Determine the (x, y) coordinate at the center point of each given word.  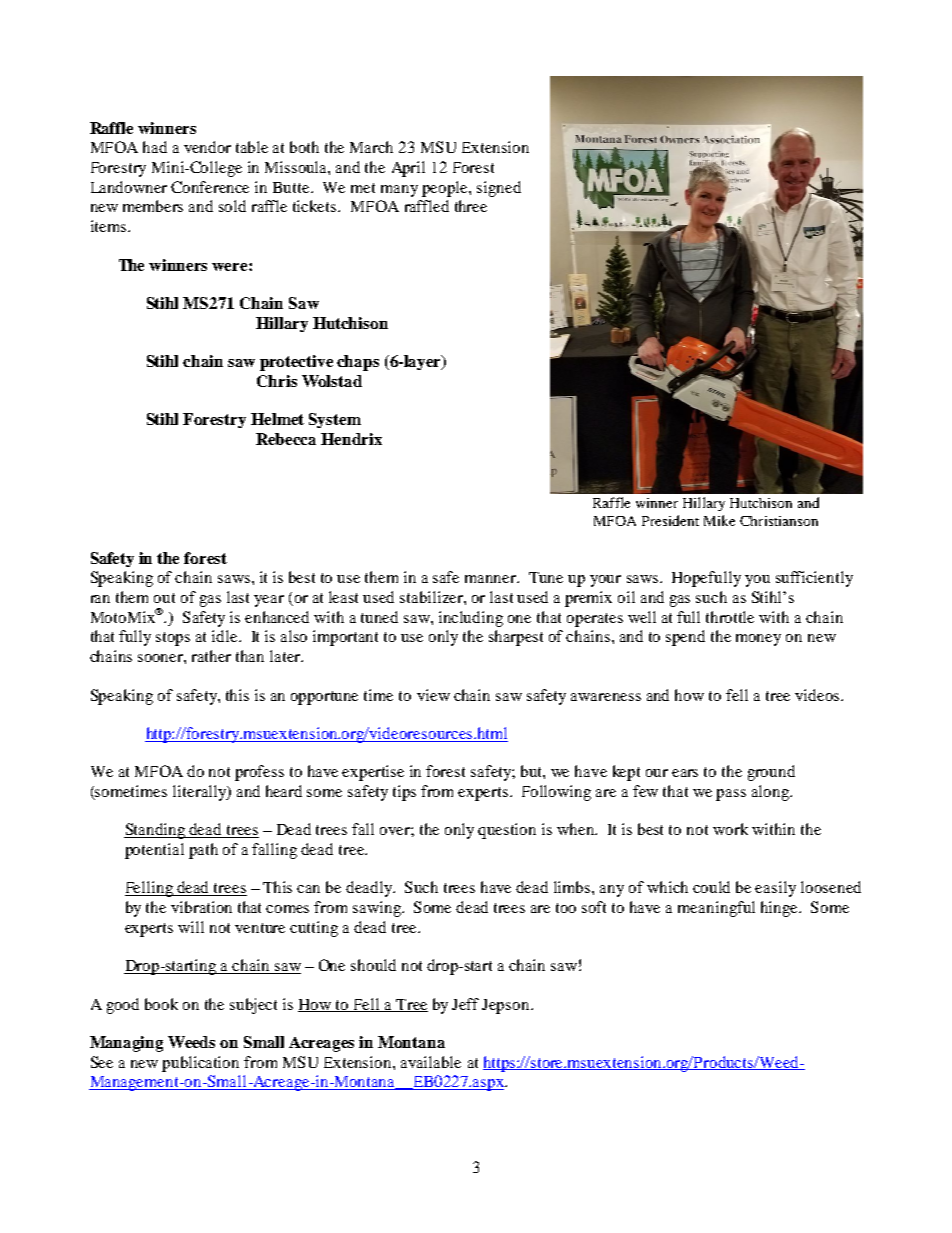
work (730, 829)
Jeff (465, 1004)
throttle (730, 617)
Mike (719, 520)
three (471, 206)
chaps (358, 363)
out (164, 598)
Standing (156, 831)
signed (499, 189)
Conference (210, 187)
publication (200, 1064)
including (471, 619)
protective (296, 363)
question (507, 831)
